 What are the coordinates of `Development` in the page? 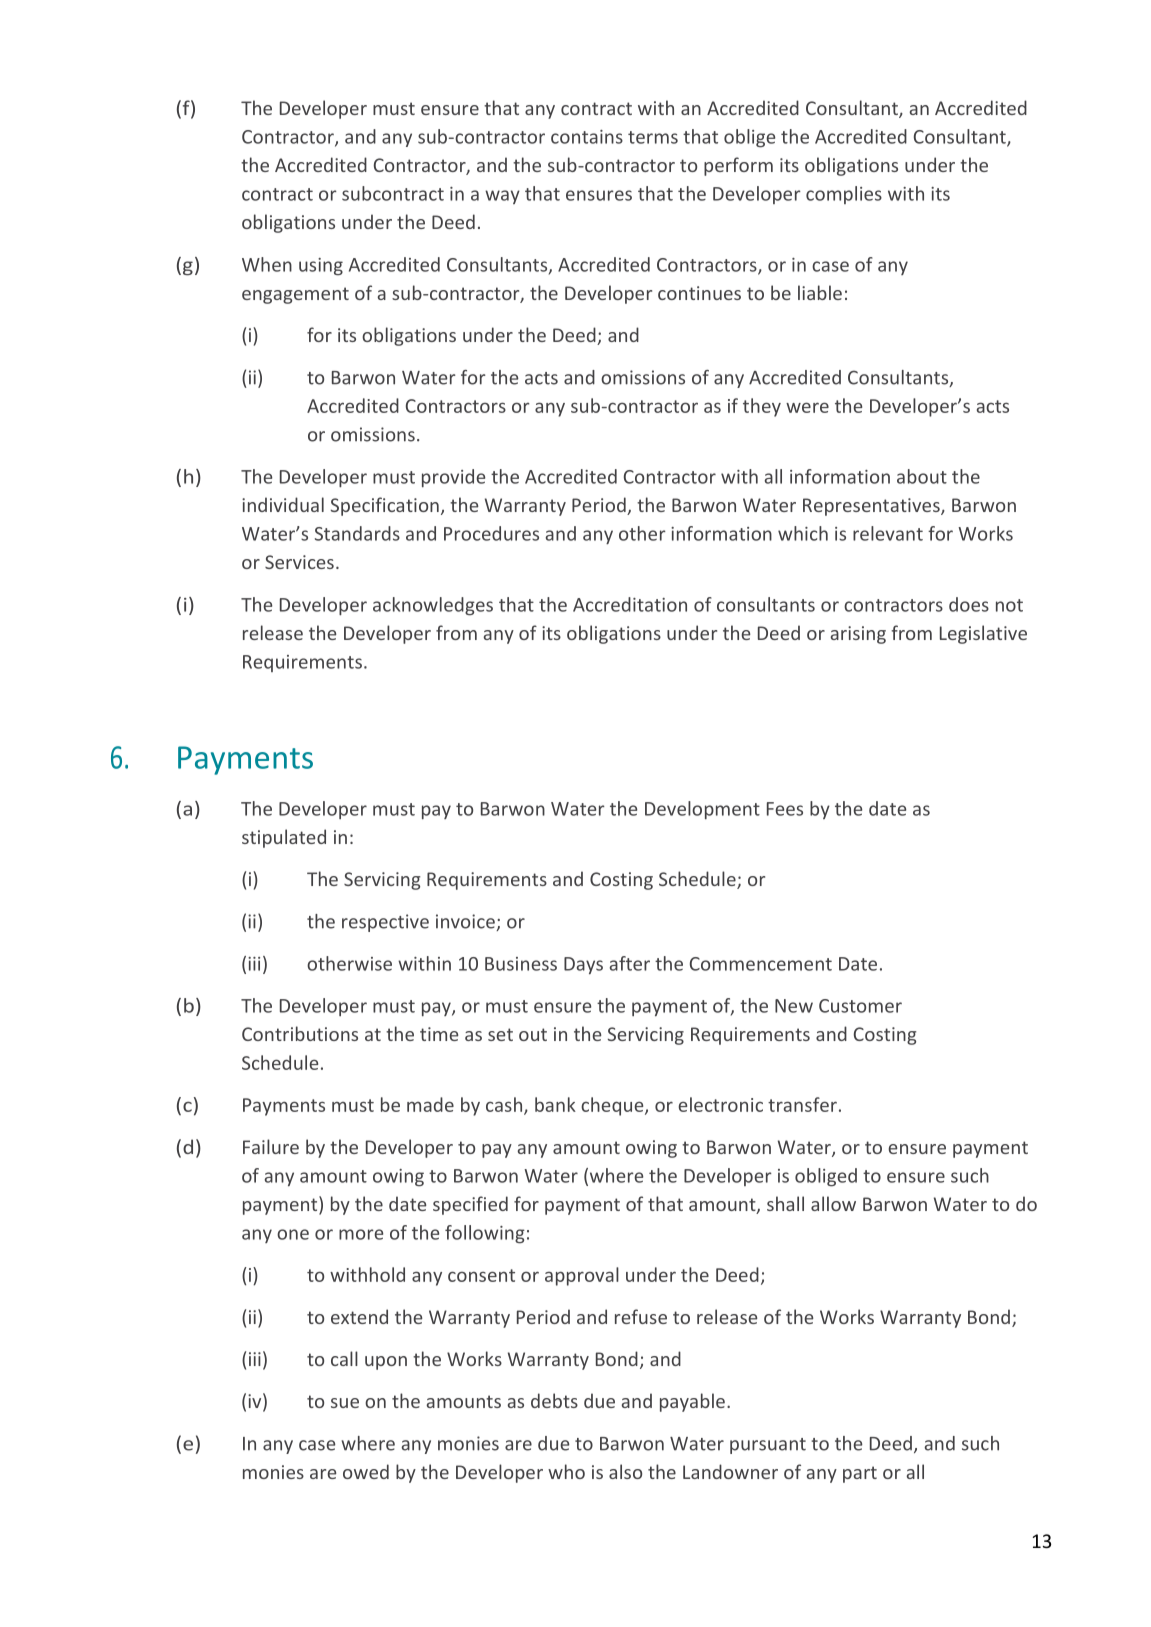 It's located at (702, 810).
